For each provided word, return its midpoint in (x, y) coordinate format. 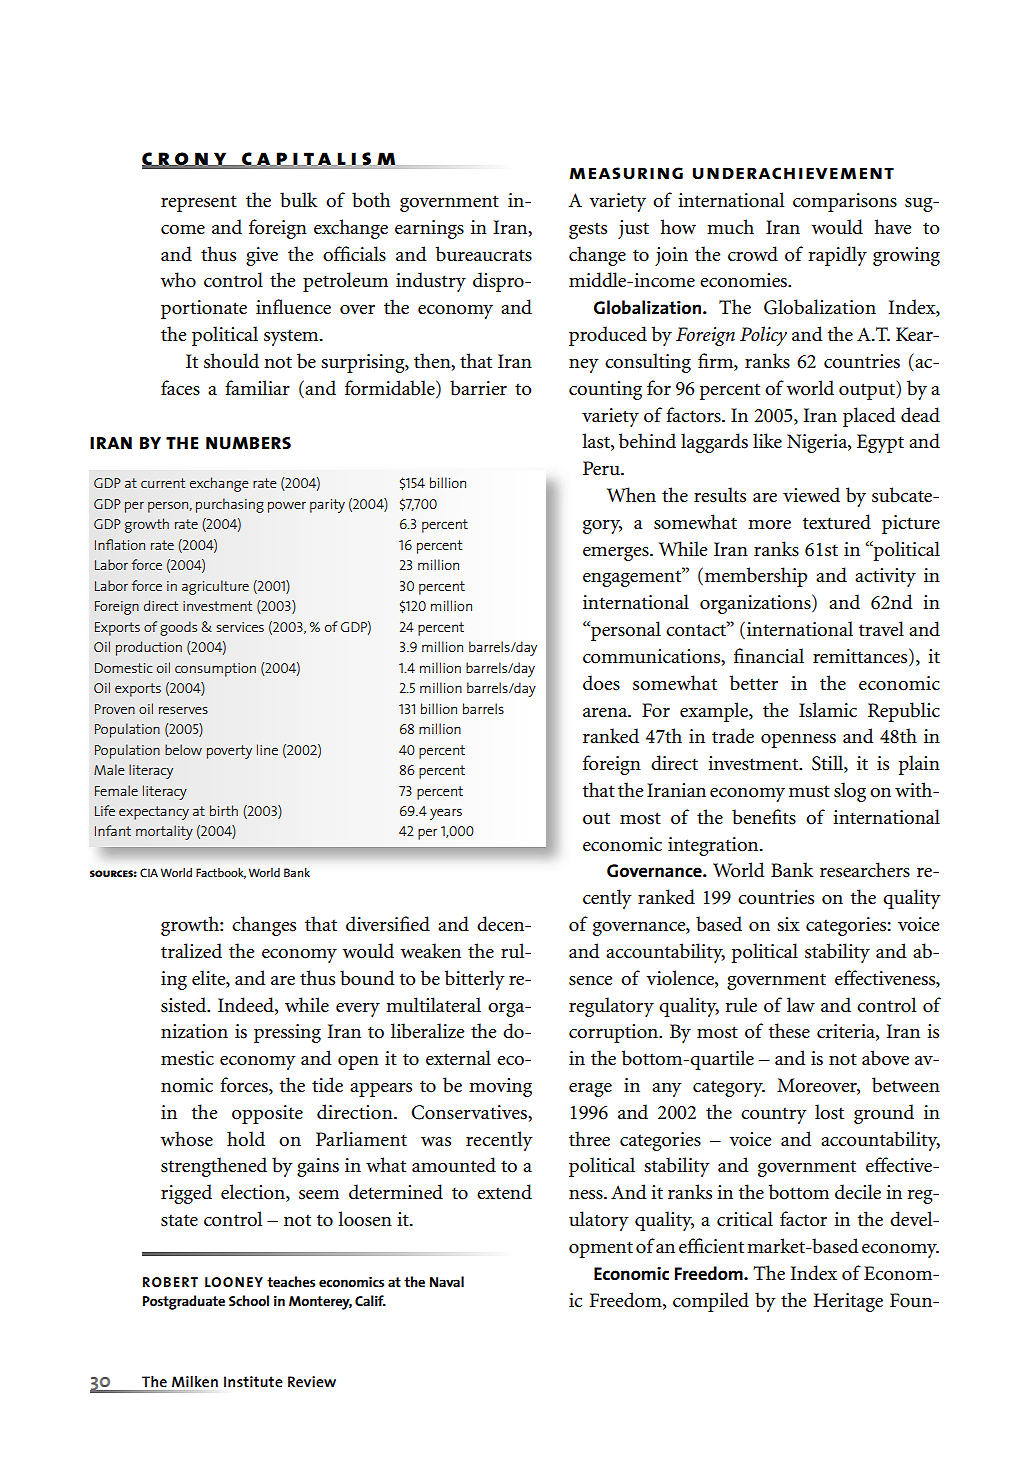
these (789, 1031)
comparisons (845, 202)
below (183, 749)
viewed (811, 495)
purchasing (230, 505)
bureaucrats (484, 254)
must (809, 791)
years (446, 814)
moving (500, 1087)
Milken (195, 1381)
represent (199, 203)
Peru (602, 468)
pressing (287, 1033)
